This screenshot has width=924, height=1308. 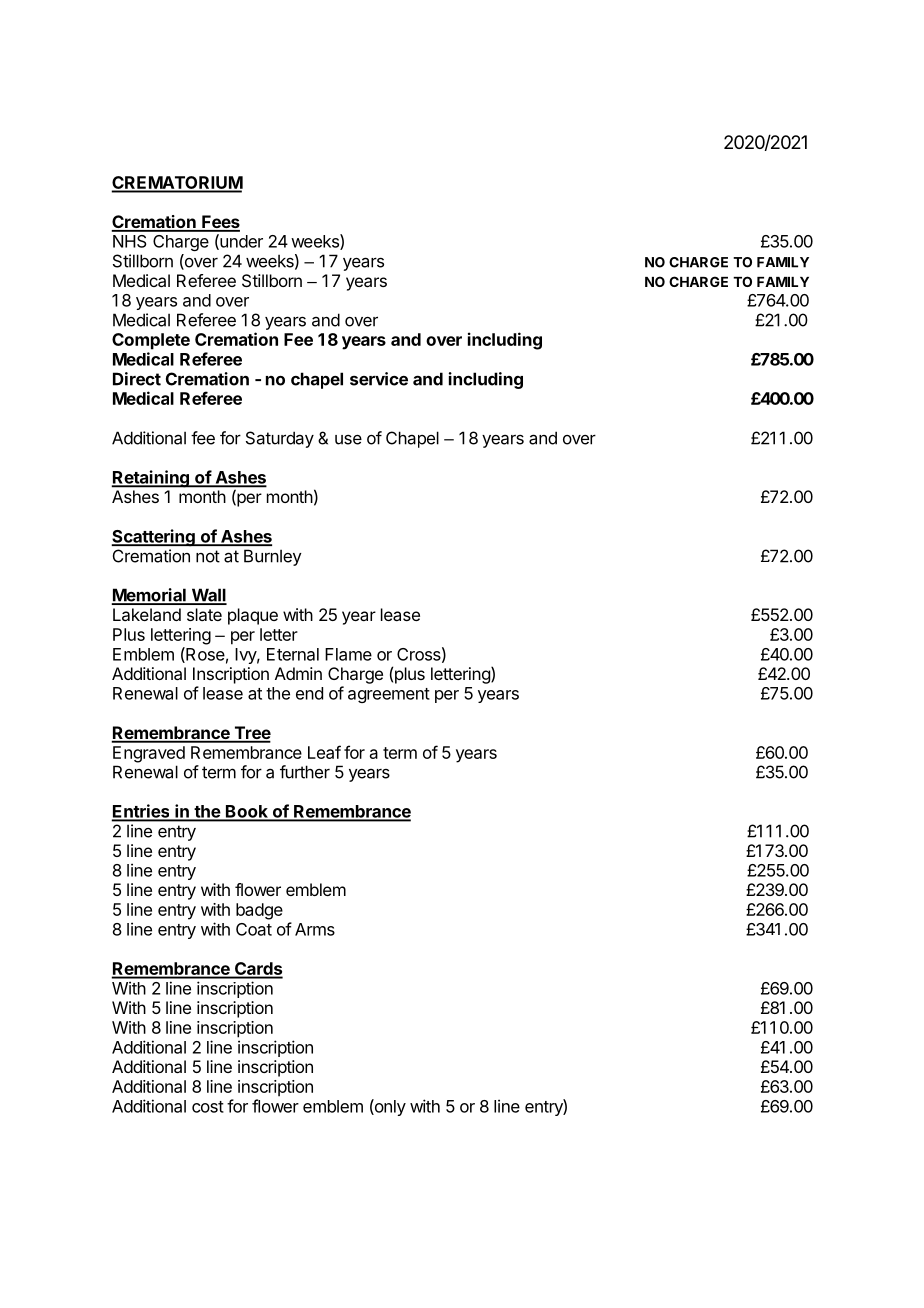 I want to click on Lakeland, so click(x=147, y=614).
